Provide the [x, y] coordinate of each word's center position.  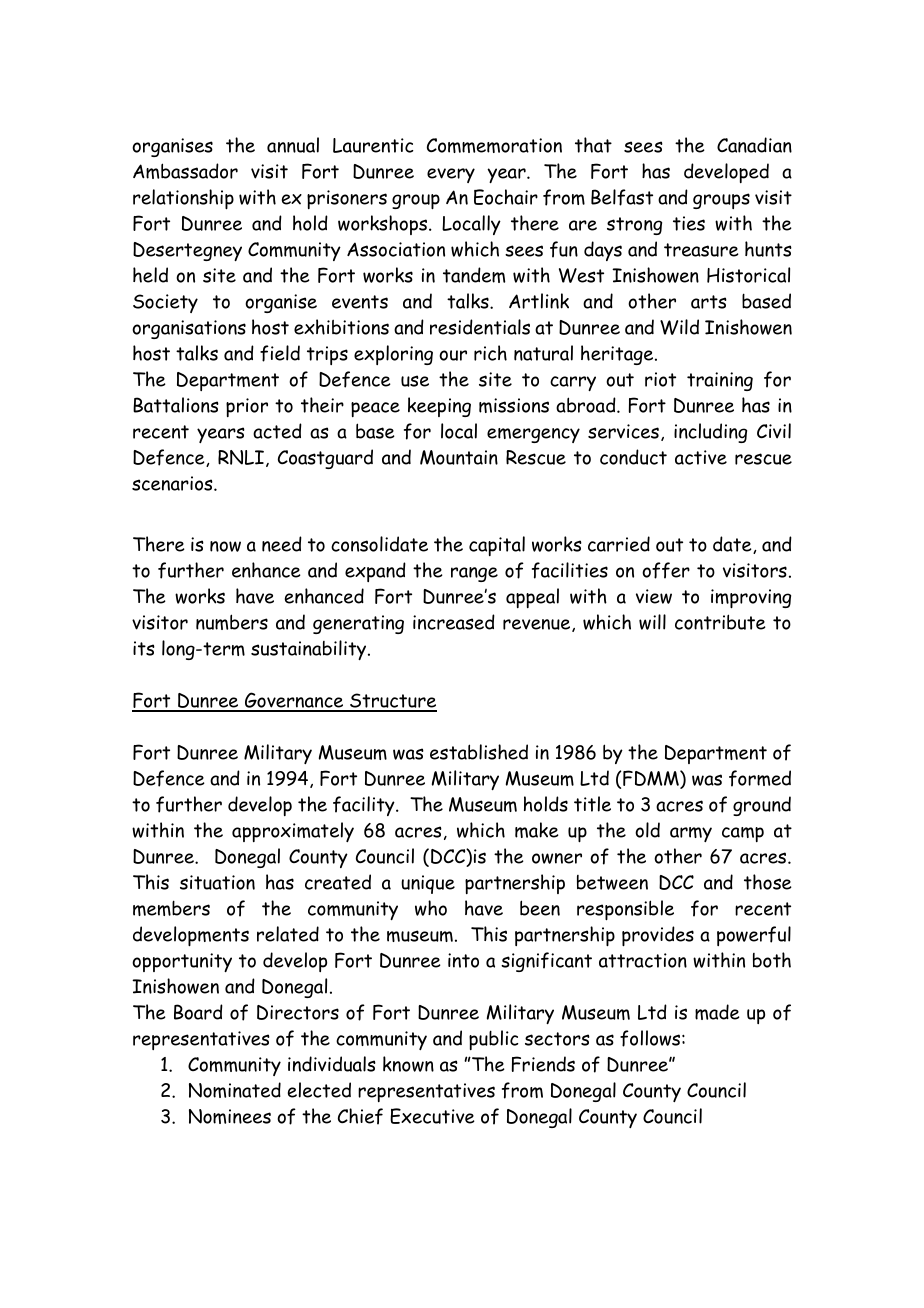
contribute [720, 622]
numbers [232, 622]
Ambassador [185, 171]
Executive [432, 1116]
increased [454, 622]
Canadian [754, 145]
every [451, 175]
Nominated [235, 1090]
